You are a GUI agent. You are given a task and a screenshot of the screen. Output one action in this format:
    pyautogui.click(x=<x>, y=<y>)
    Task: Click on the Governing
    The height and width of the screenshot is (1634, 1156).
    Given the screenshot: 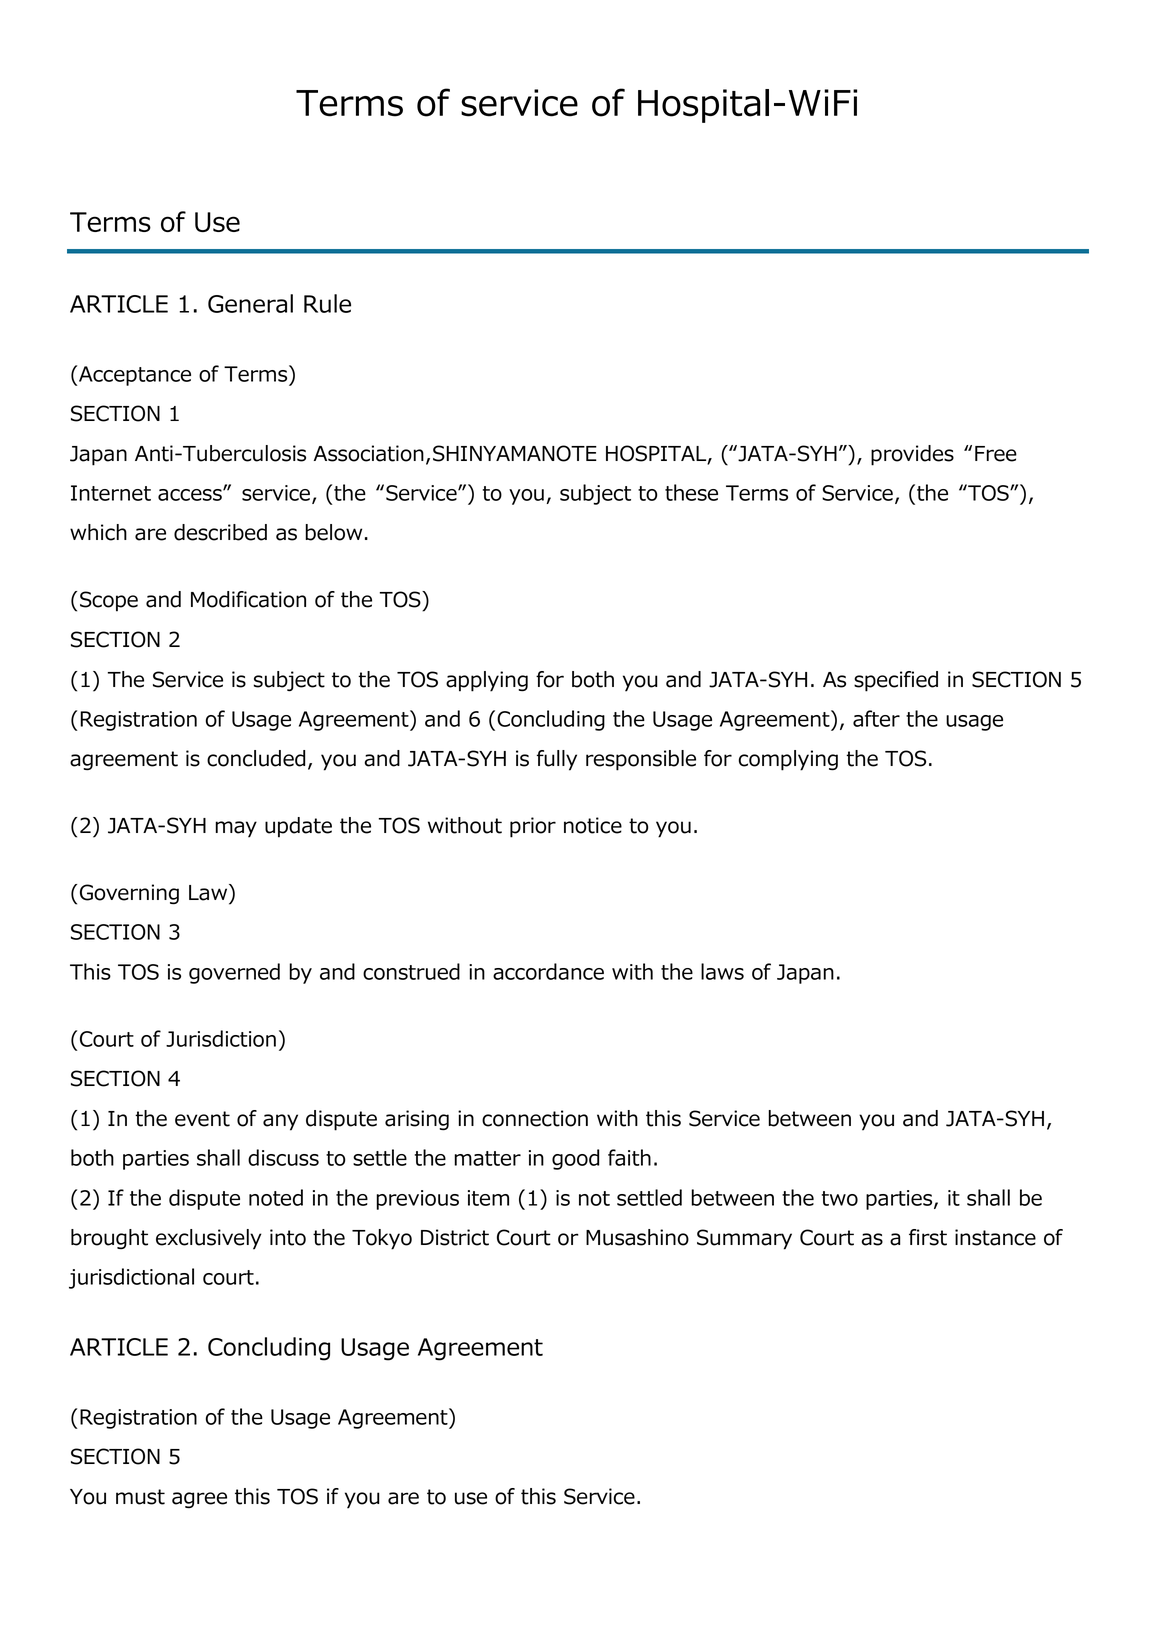 What is the action you would take?
    pyautogui.click(x=129, y=894)
